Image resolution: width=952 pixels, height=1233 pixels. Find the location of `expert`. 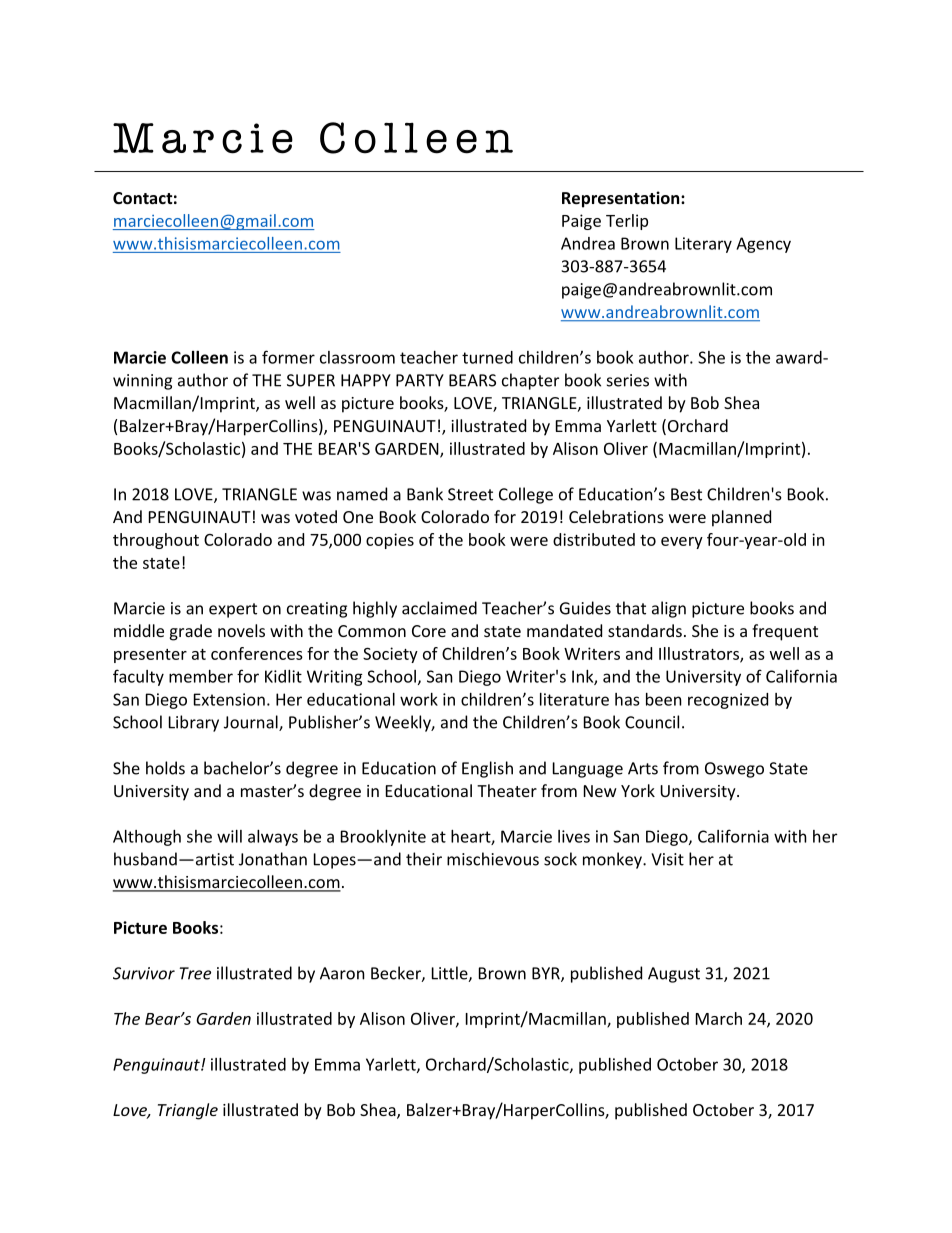

expert is located at coordinates (233, 610).
